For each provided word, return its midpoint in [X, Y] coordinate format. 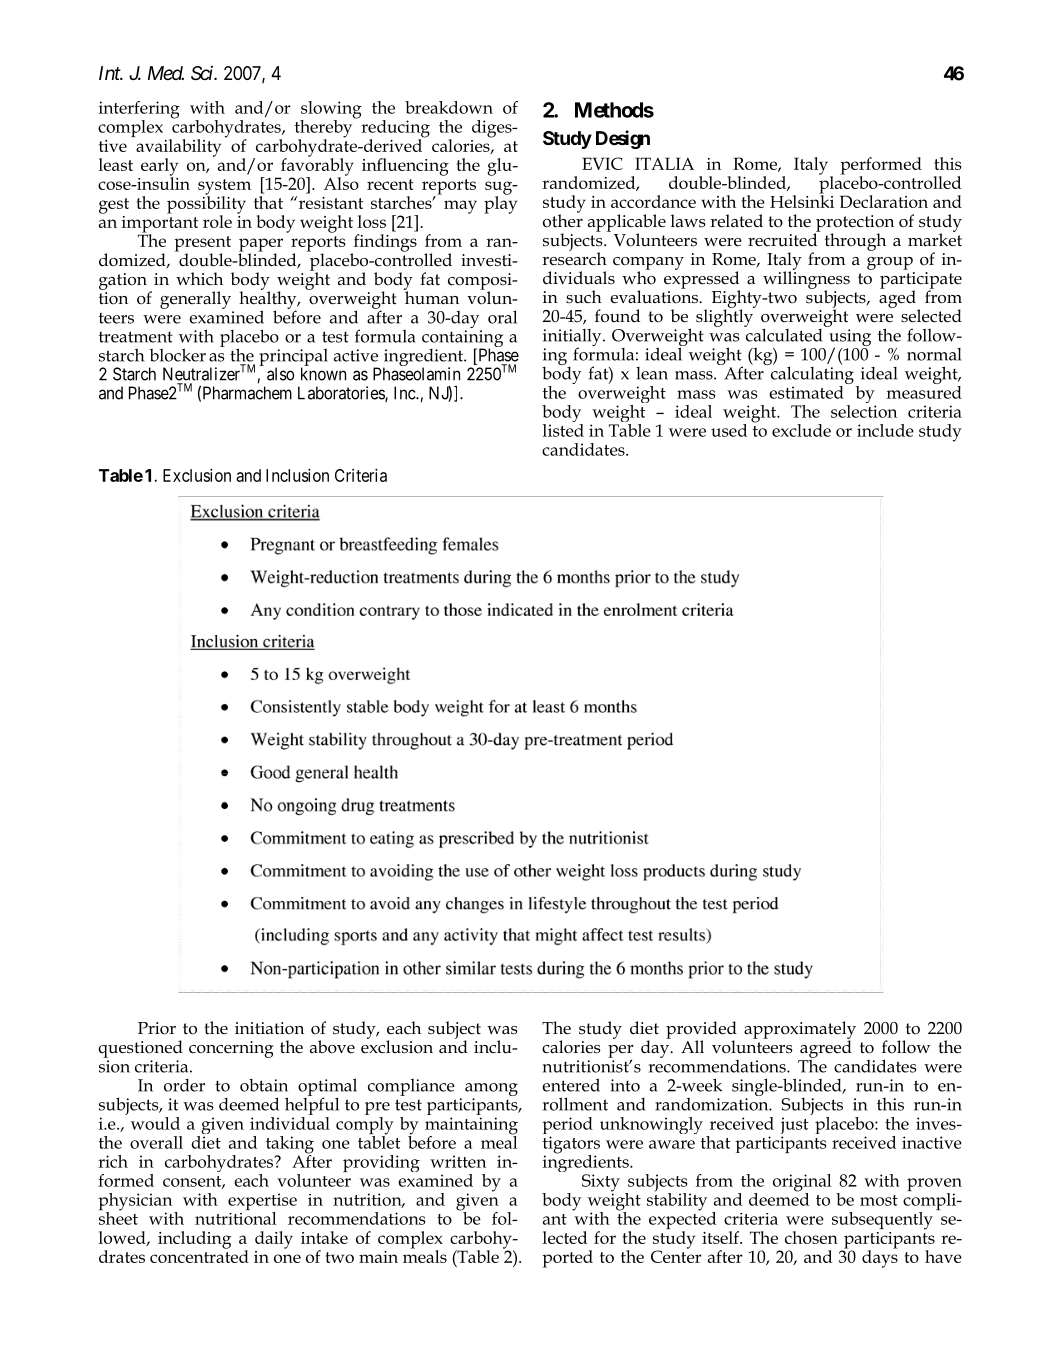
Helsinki [802, 200]
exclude [801, 430]
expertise [262, 1203]
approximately [800, 1031]
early [159, 168]
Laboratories [342, 394]
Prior [157, 1028]
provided [701, 1031]
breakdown [449, 107]
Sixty [601, 1184]
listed [563, 429]
